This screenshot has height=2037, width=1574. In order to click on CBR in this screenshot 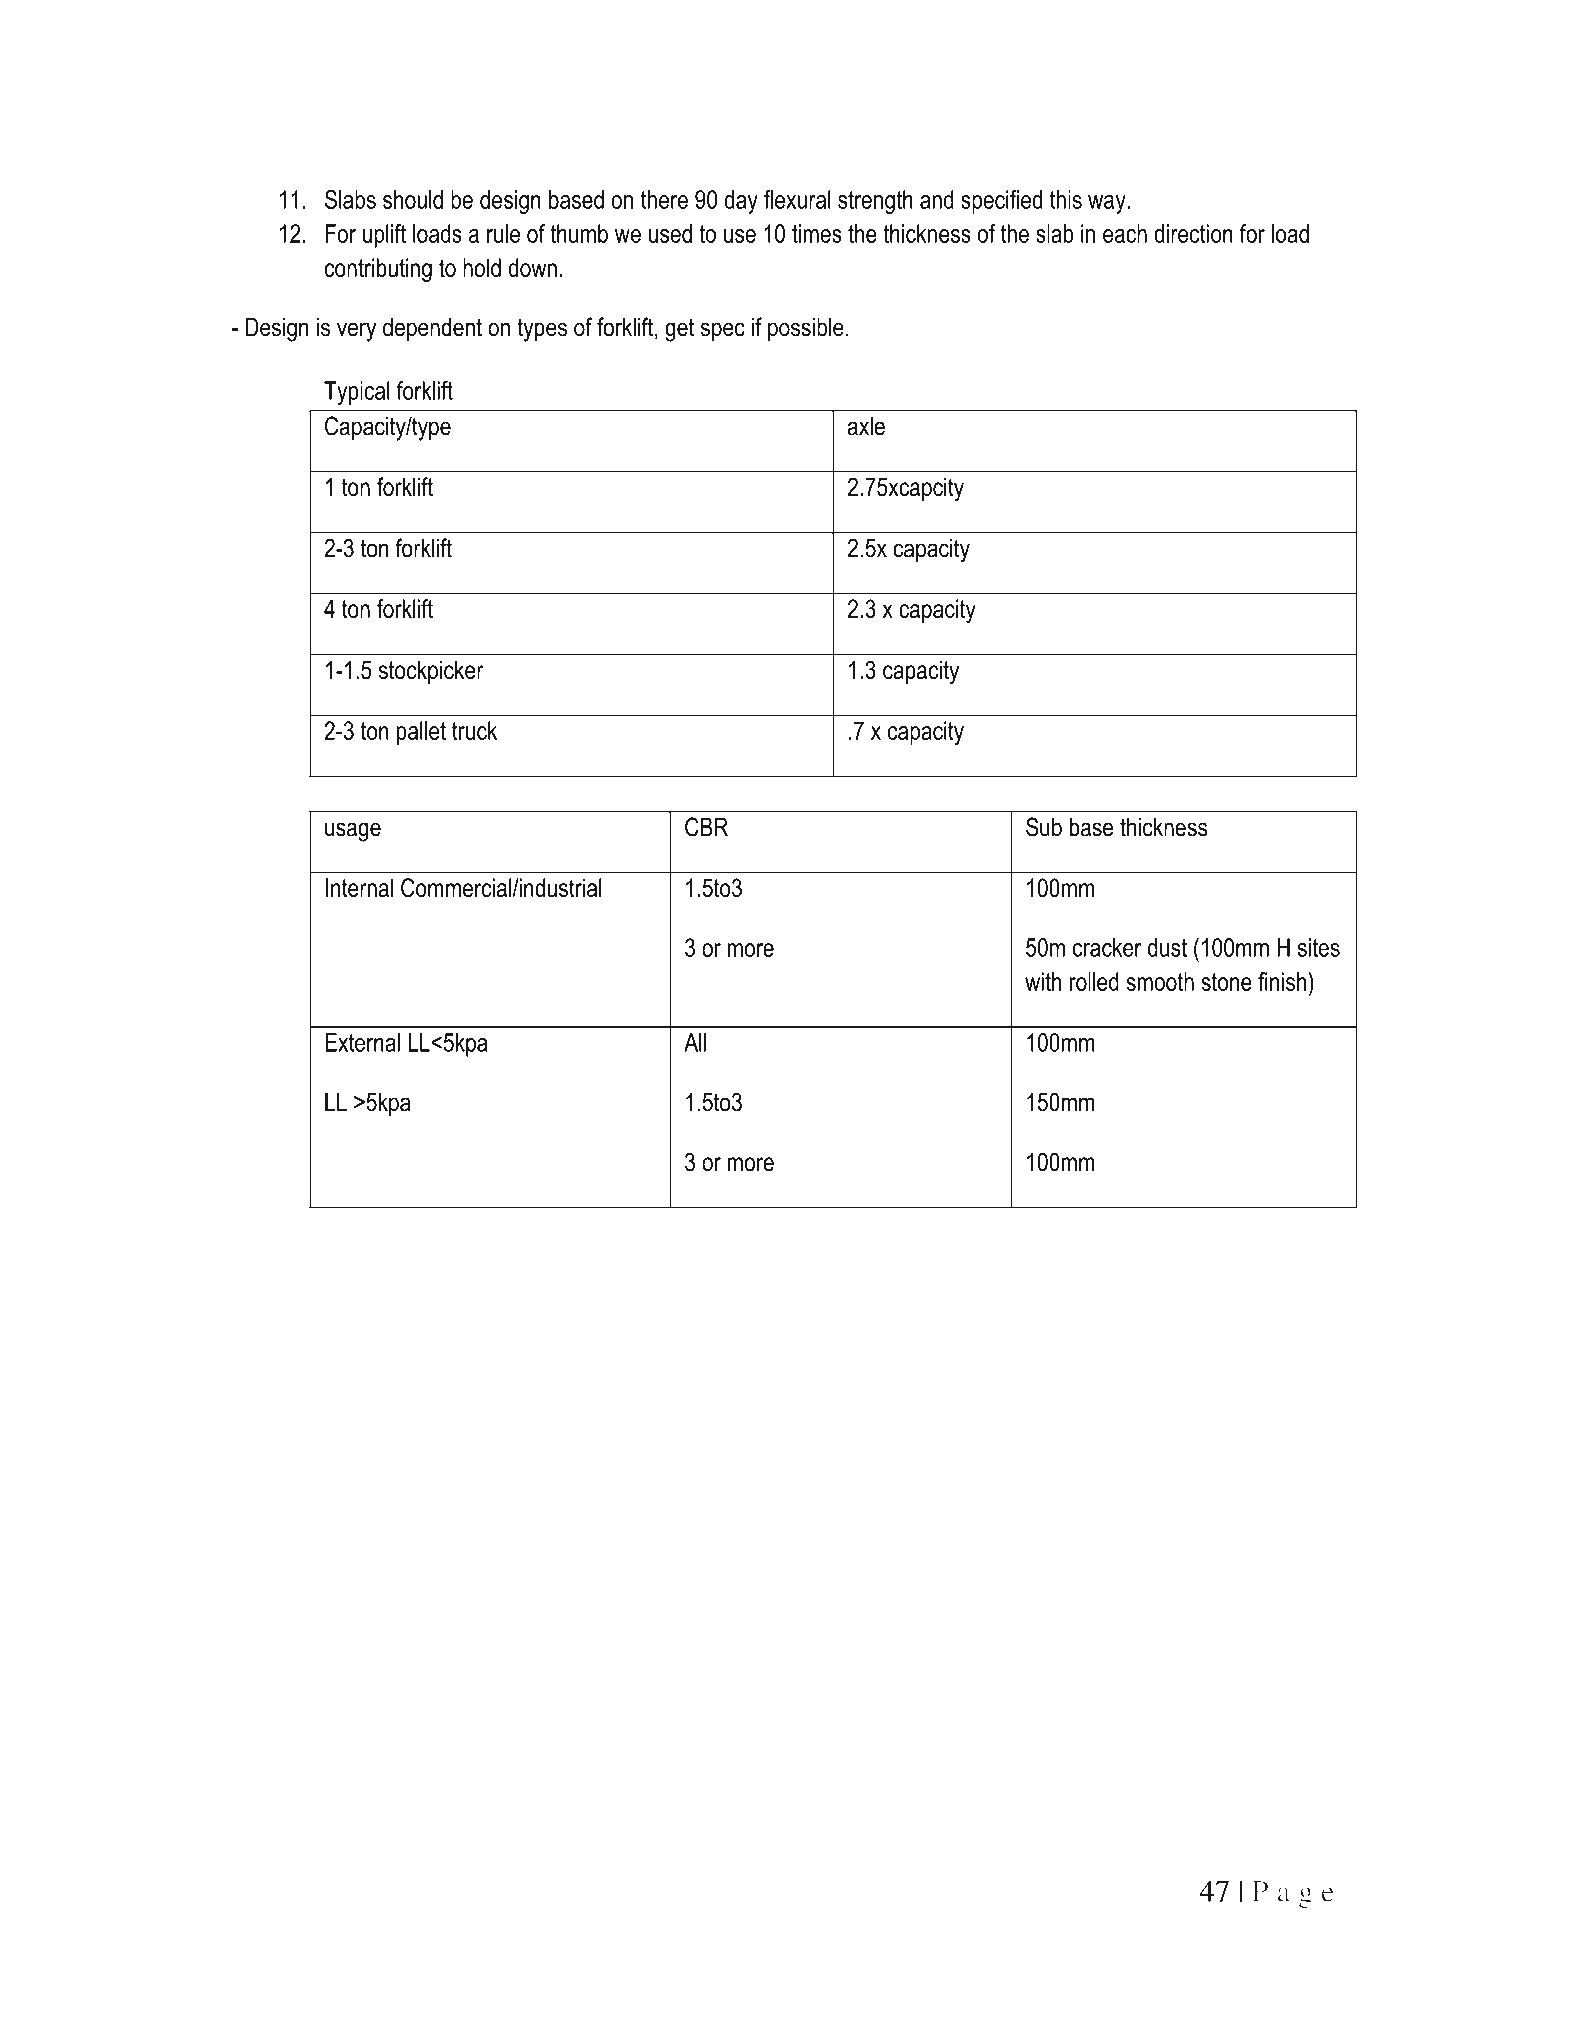, I will do `click(706, 827)`.
